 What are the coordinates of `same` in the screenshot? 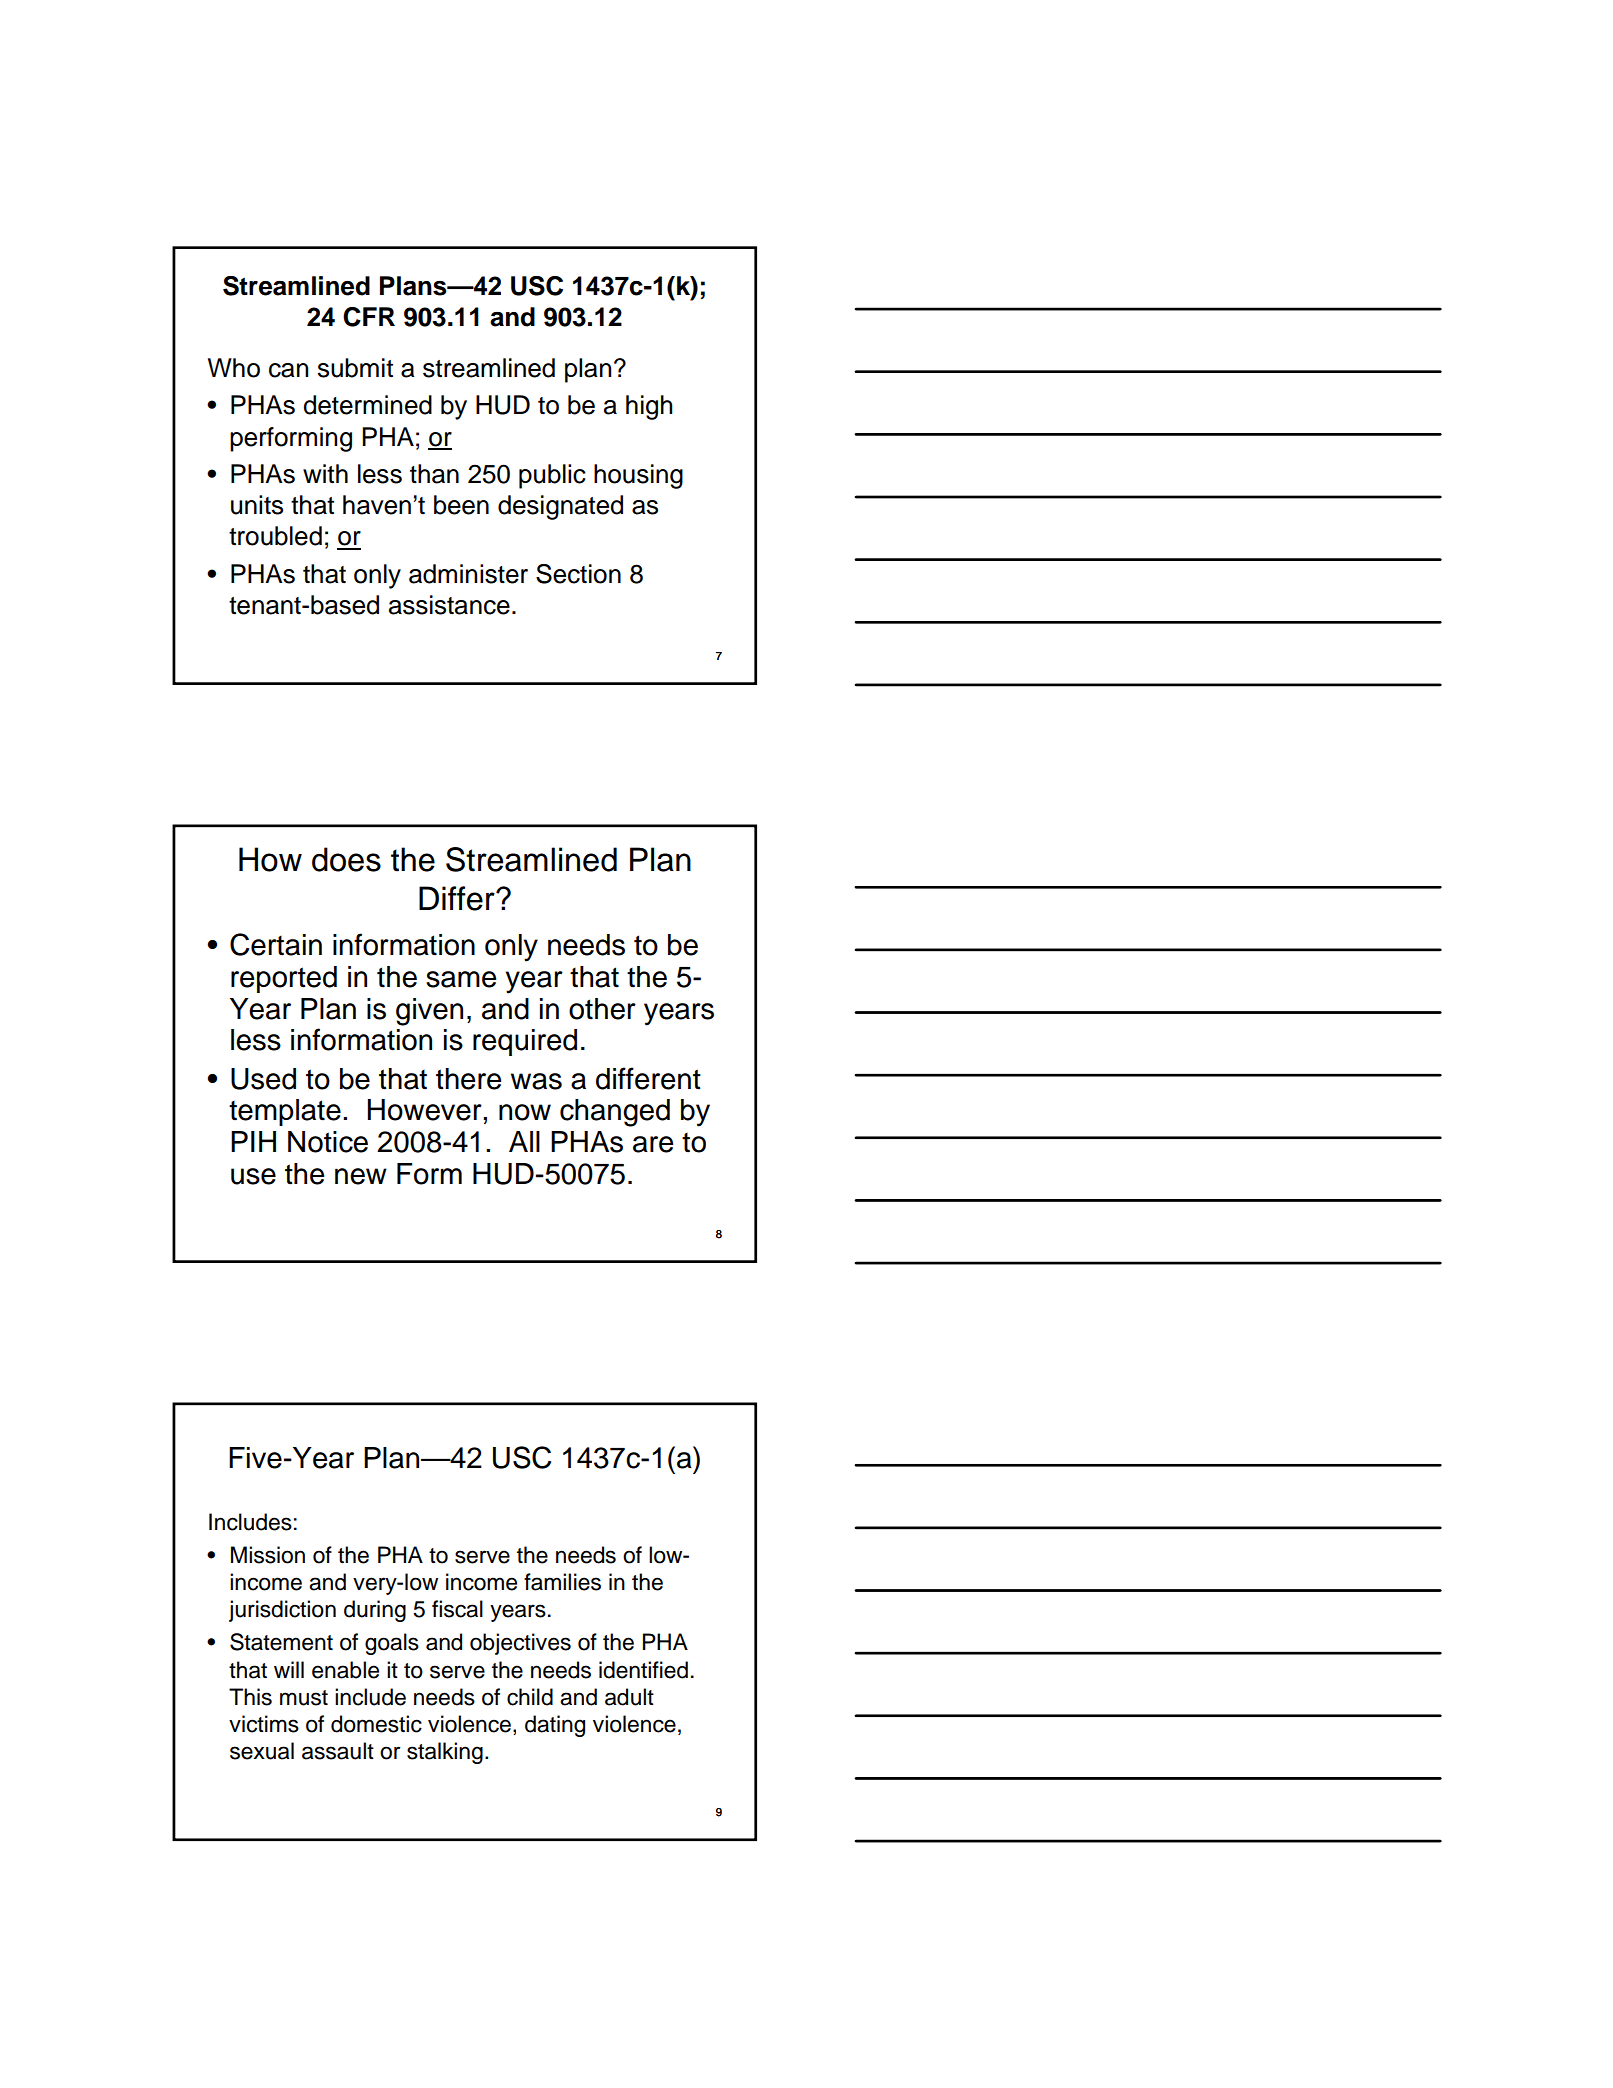 It's located at (461, 979).
